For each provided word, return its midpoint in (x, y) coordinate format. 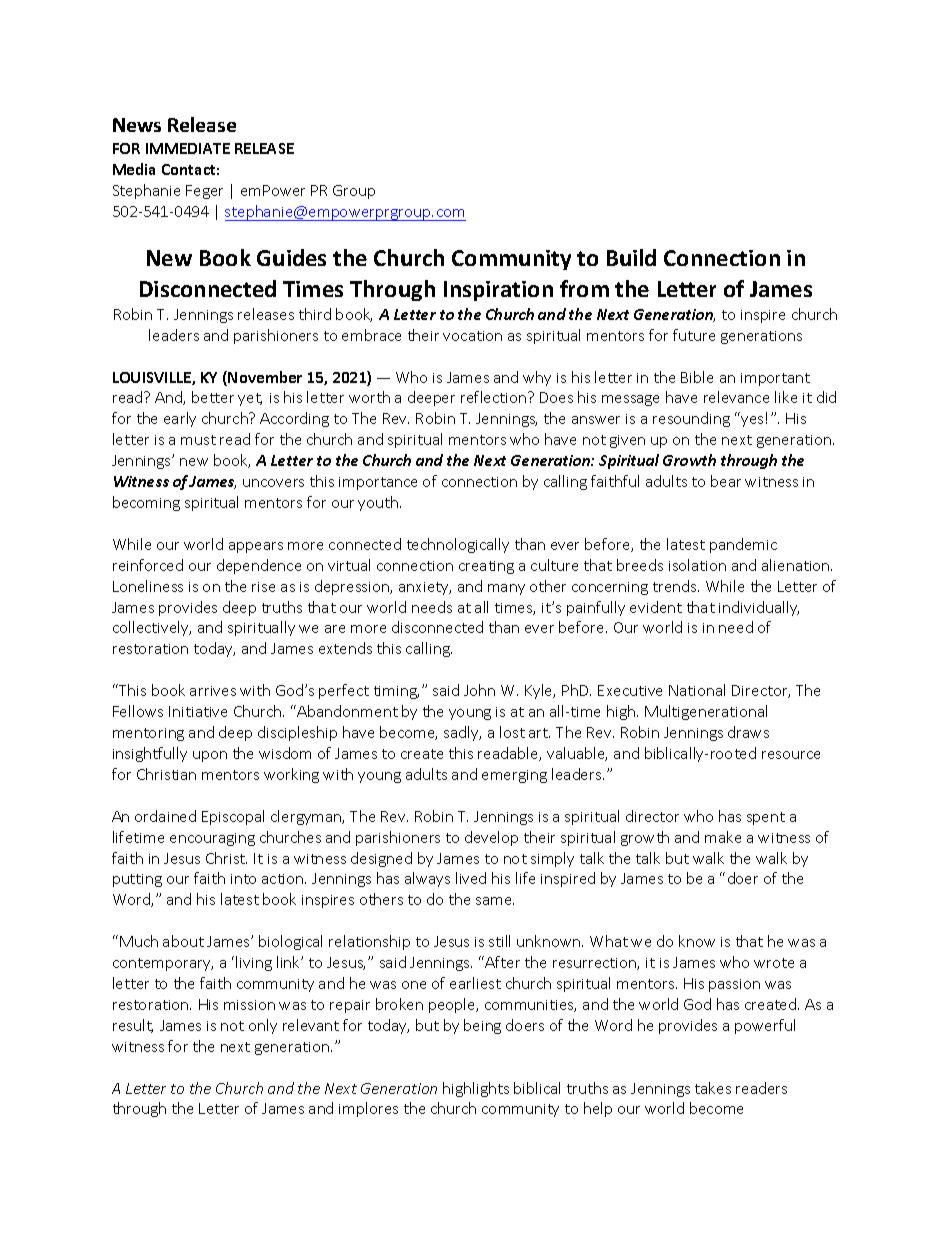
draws (748, 732)
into (243, 879)
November (265, 377)
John (479, 690)
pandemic (743, 545)
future (694, 335)
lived (471, 878)
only (263, 1026)
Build (631, 257)
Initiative (198, 711)
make (723, 837)
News (137, 125)
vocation (472, 336)
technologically (458, 545)
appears (256, 547)
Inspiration (498, 291)
